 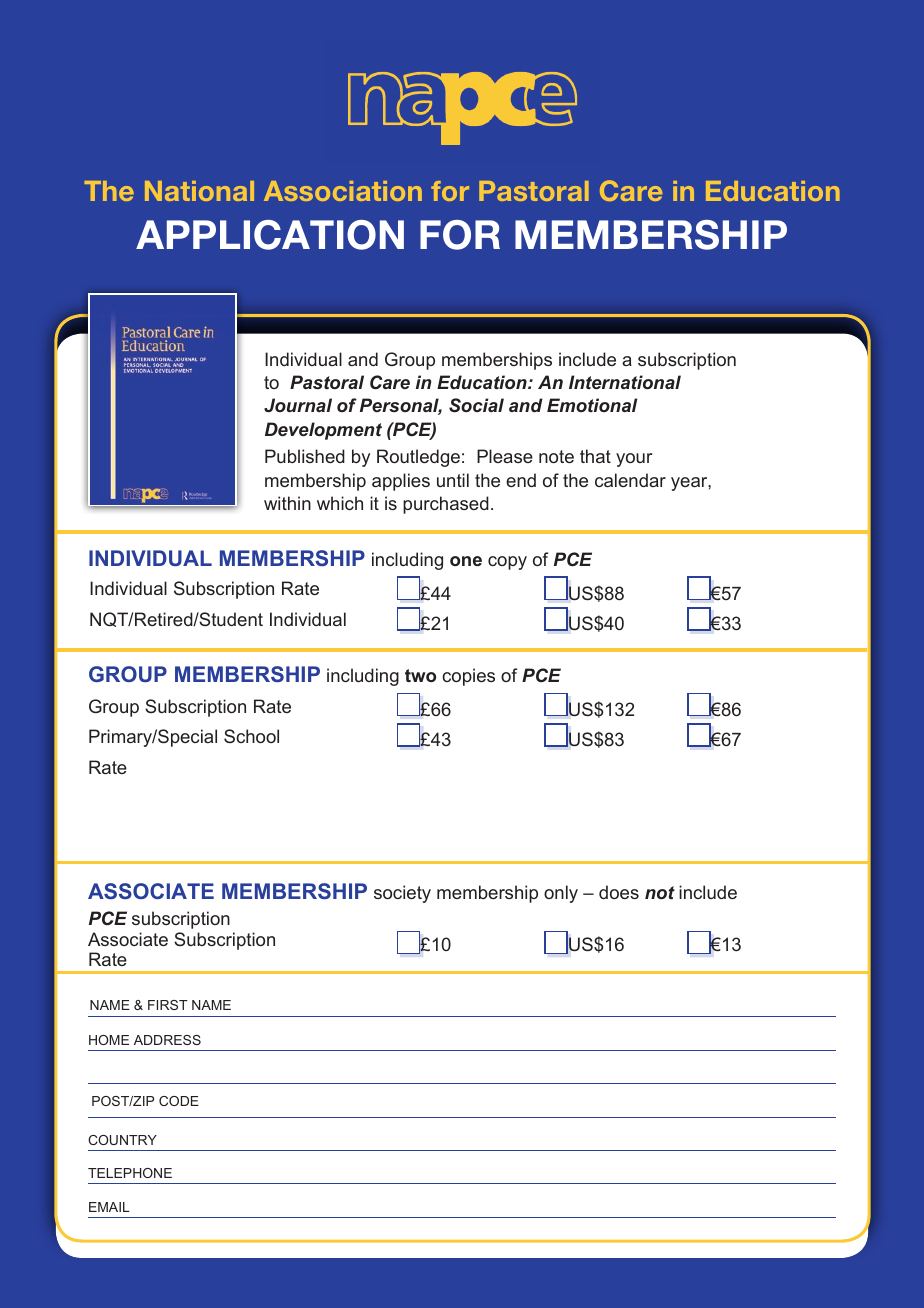 What do you see at coordinates (592, 405) in the image?
I see `Emotional` at bounding box center [592, 405].
